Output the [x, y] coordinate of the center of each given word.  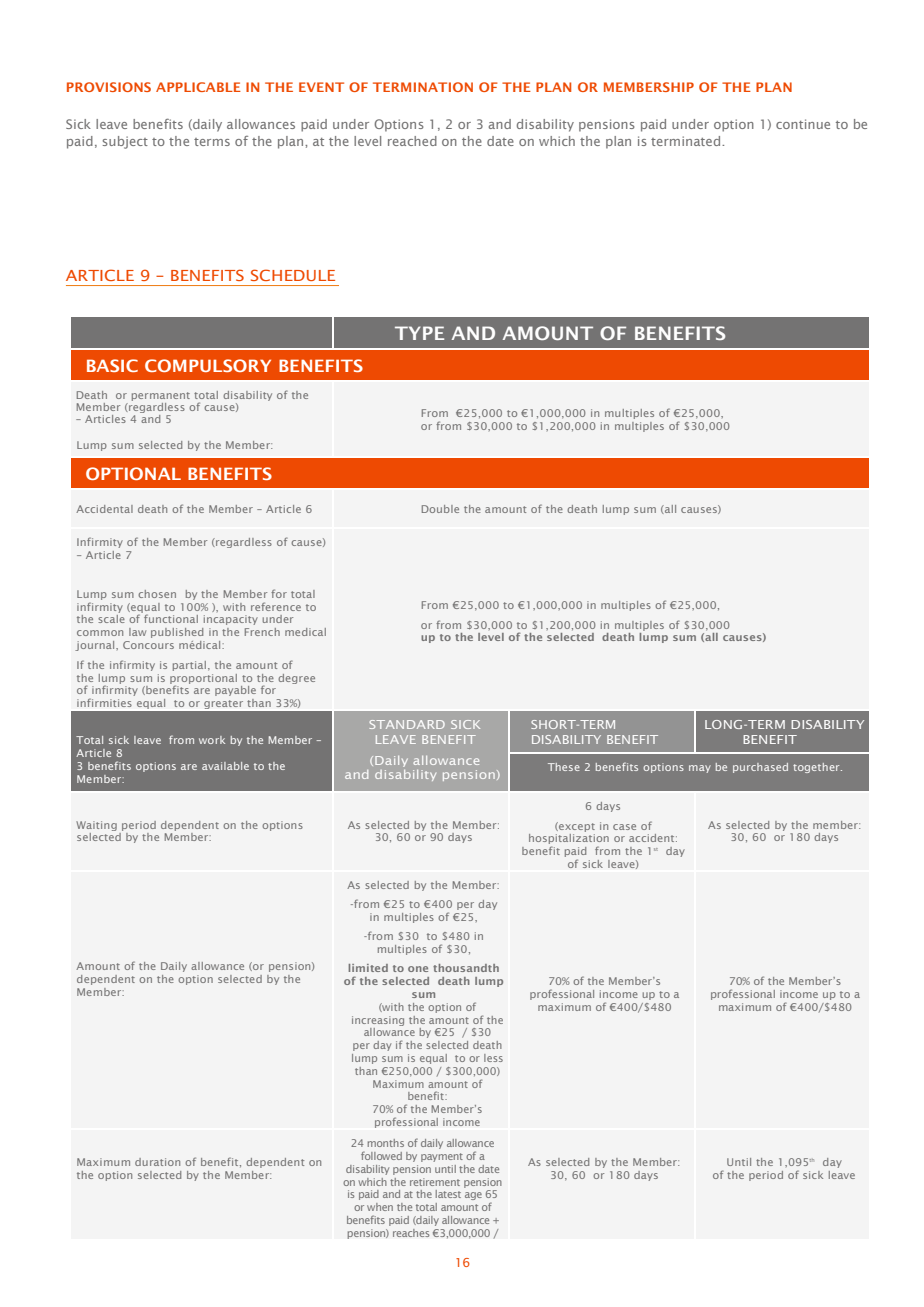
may [700, 769]
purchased [760, 768]
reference [276, 606]
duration [157, 1162]
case [624, 827]
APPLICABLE [198, 87]
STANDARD [407, 724]
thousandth [466, 968]
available [225, 766]
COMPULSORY [208, 365]
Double [440, 509]
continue [803, 124]
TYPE [419, 333]
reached [412, 141]
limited [368, 968]
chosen [157, 594]
